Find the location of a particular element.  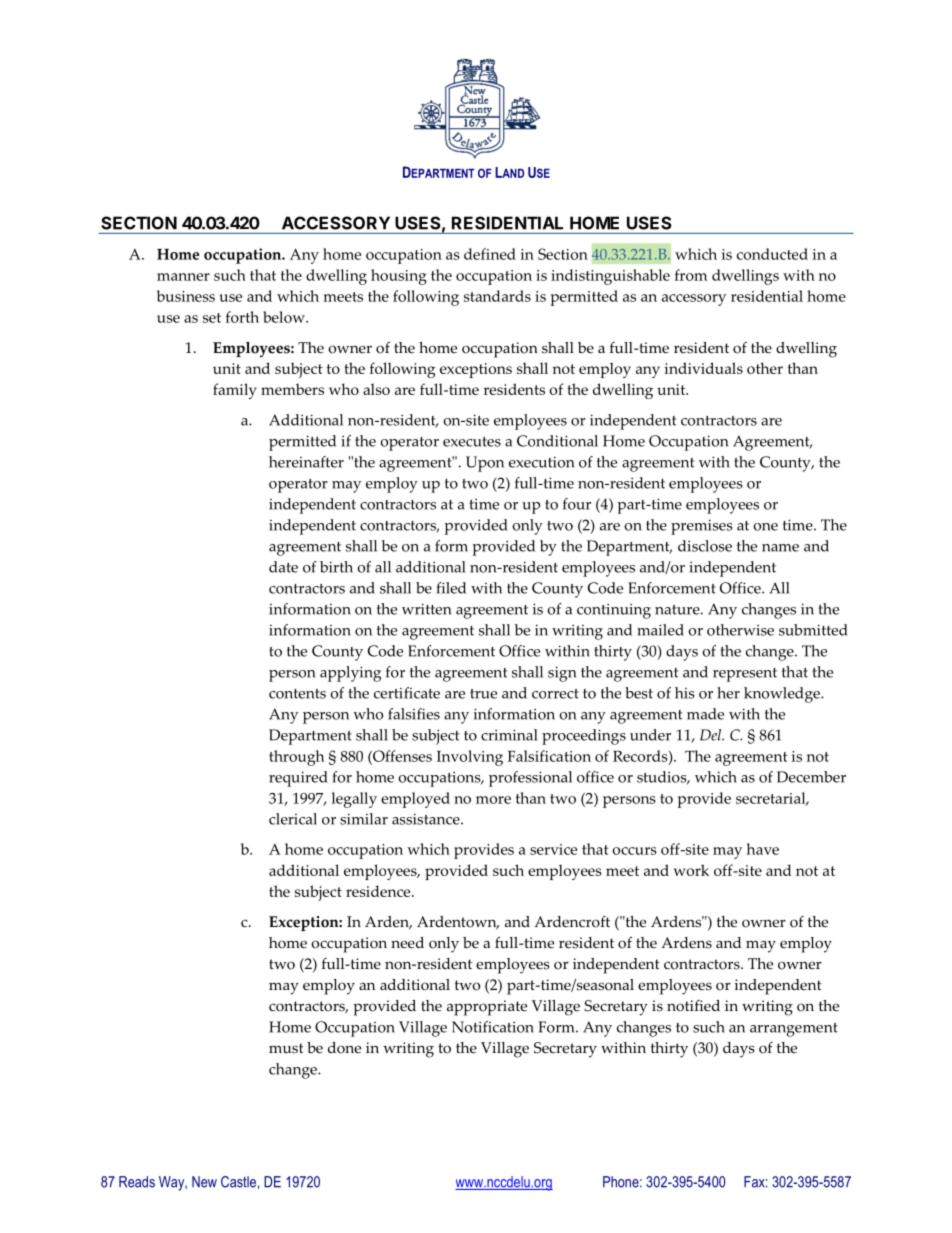

true is located at coordinates (483, 694).
